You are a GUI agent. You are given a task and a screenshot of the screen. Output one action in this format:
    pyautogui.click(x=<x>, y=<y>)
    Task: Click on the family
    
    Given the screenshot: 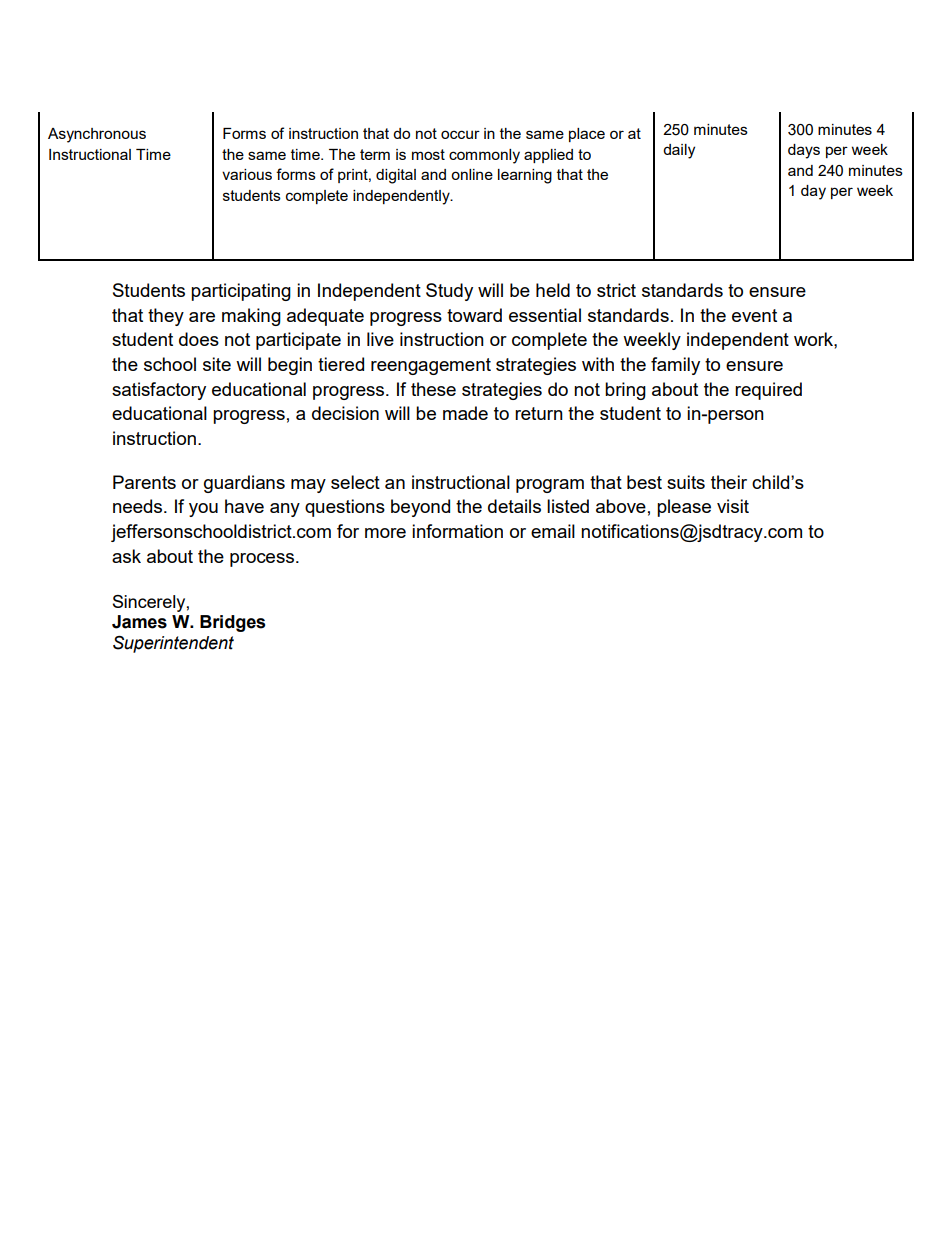 What is the action you would take?
    pyautogui.click(x=675, y=366)
